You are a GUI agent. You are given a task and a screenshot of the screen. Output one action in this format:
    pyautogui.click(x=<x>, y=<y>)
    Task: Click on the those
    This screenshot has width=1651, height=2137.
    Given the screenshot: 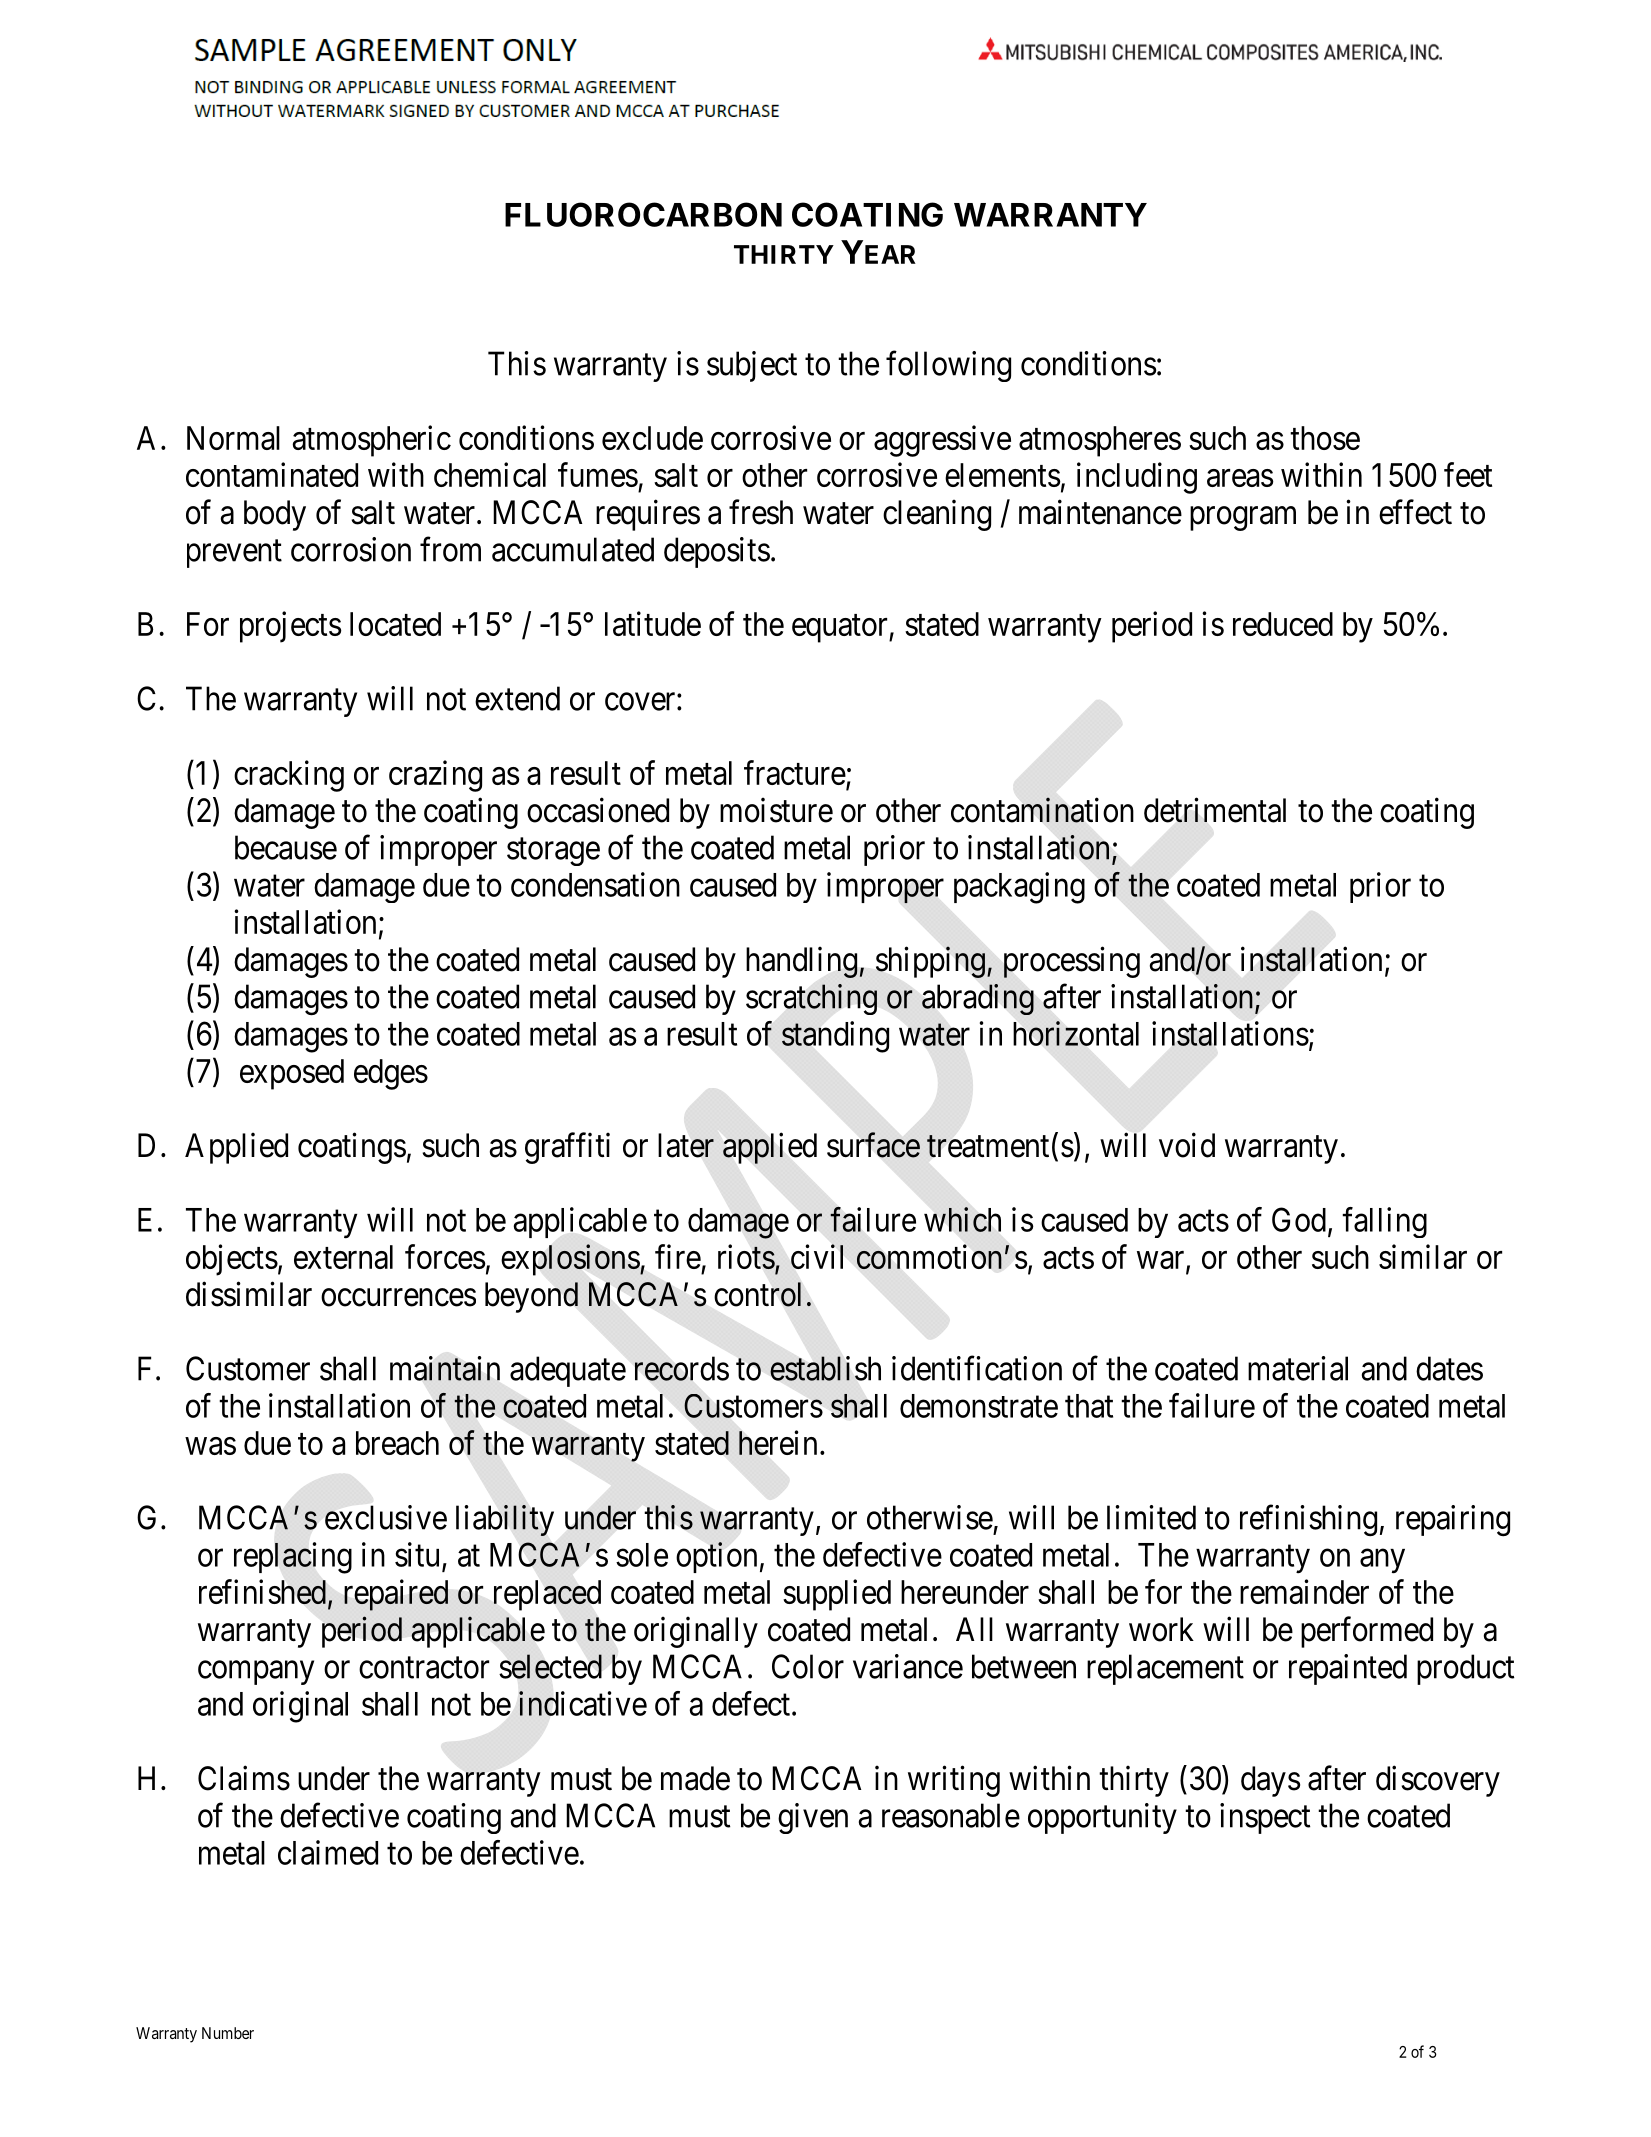 What is the action you would take?
    pyautogui.click(x=1325, y=438)
